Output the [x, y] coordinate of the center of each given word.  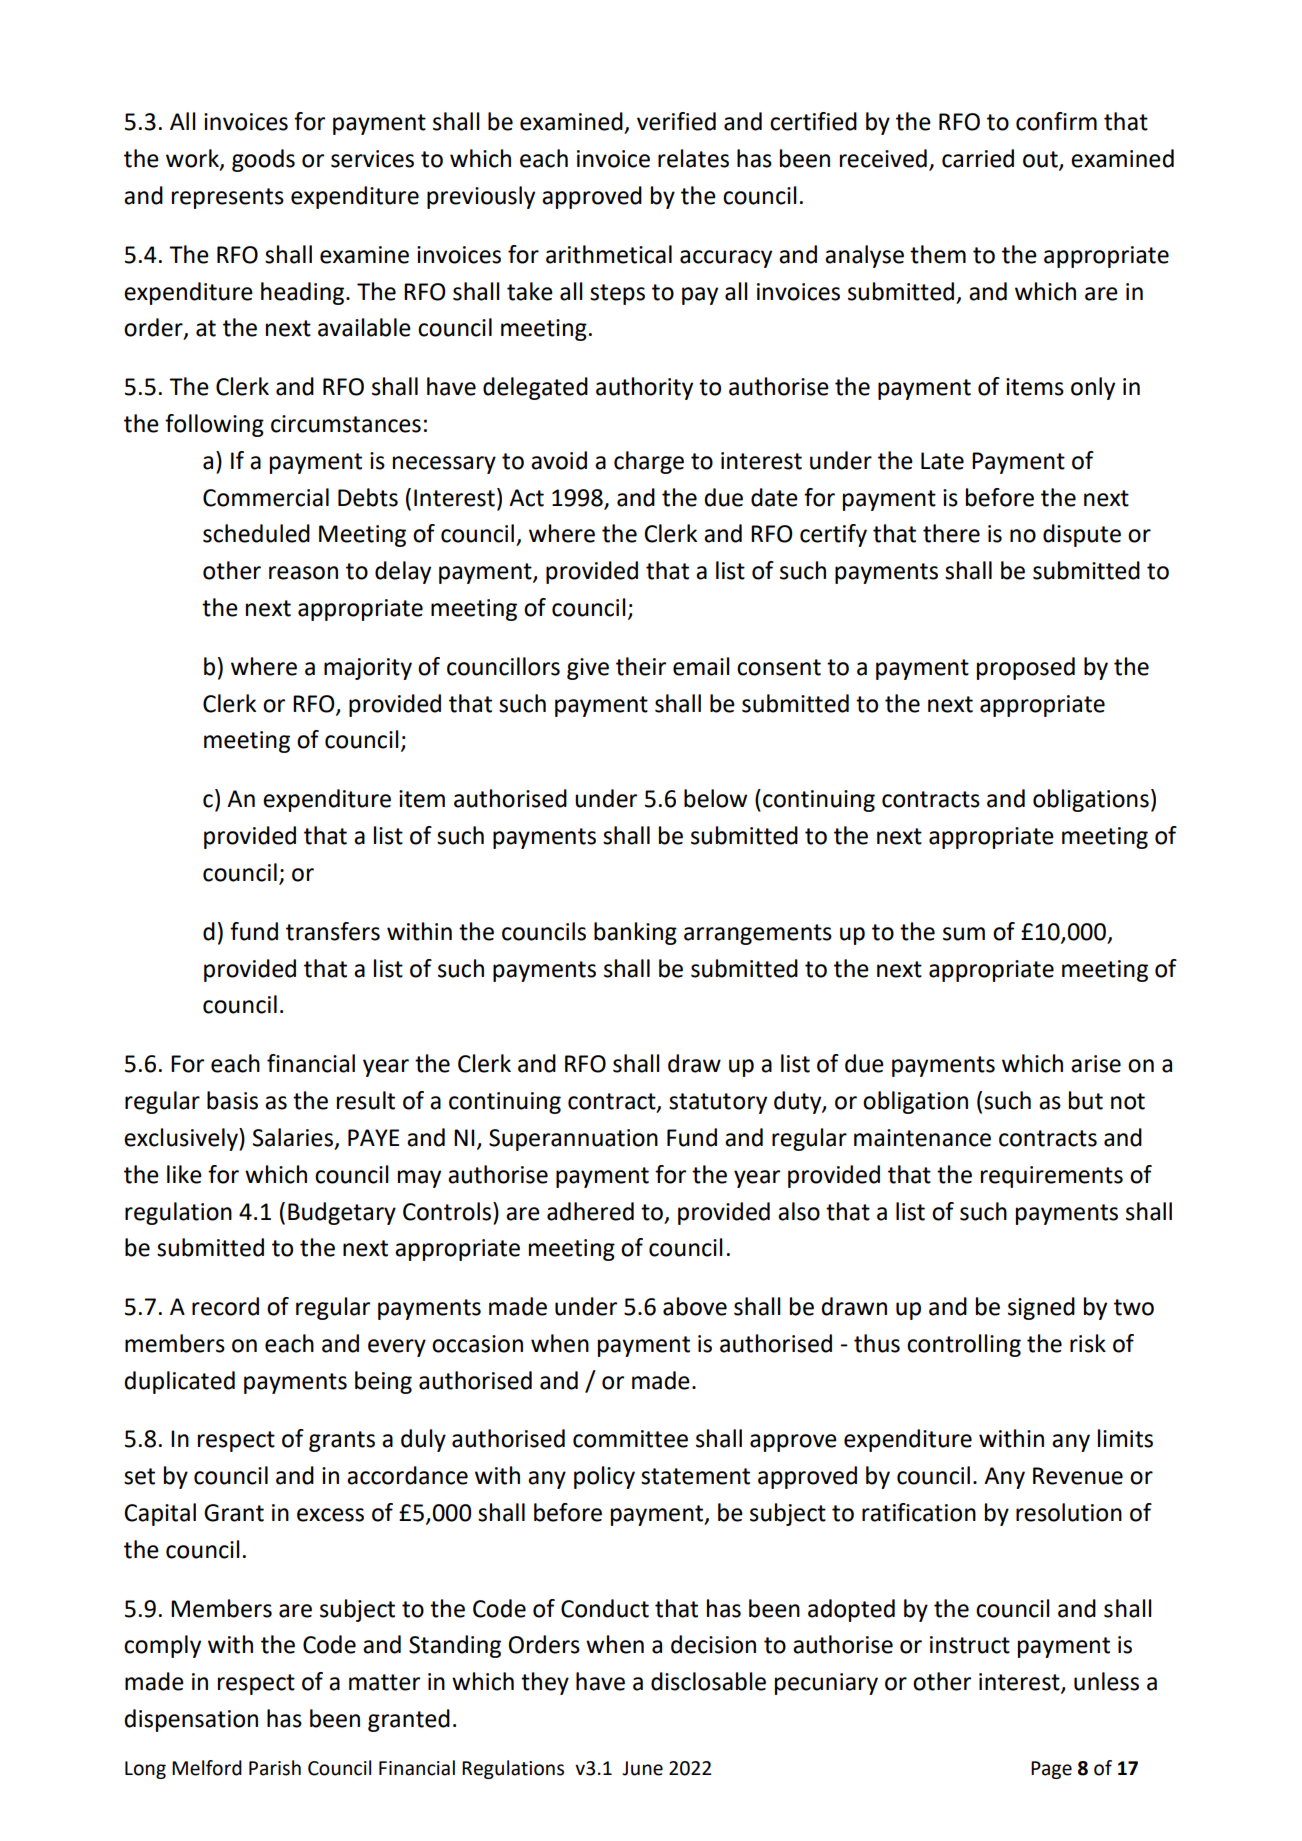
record [225, 1306]
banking [635, 933]
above [695, 1306]
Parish [275, 1768]
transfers [333, 931]
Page [1051, 1770]
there [951, 533]
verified [676, 121]
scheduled [256, 533]
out [1041, 160]
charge [649, 462]
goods [263, 160]
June [642, 1768]
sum [964, 934]
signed [1041, 1308]
